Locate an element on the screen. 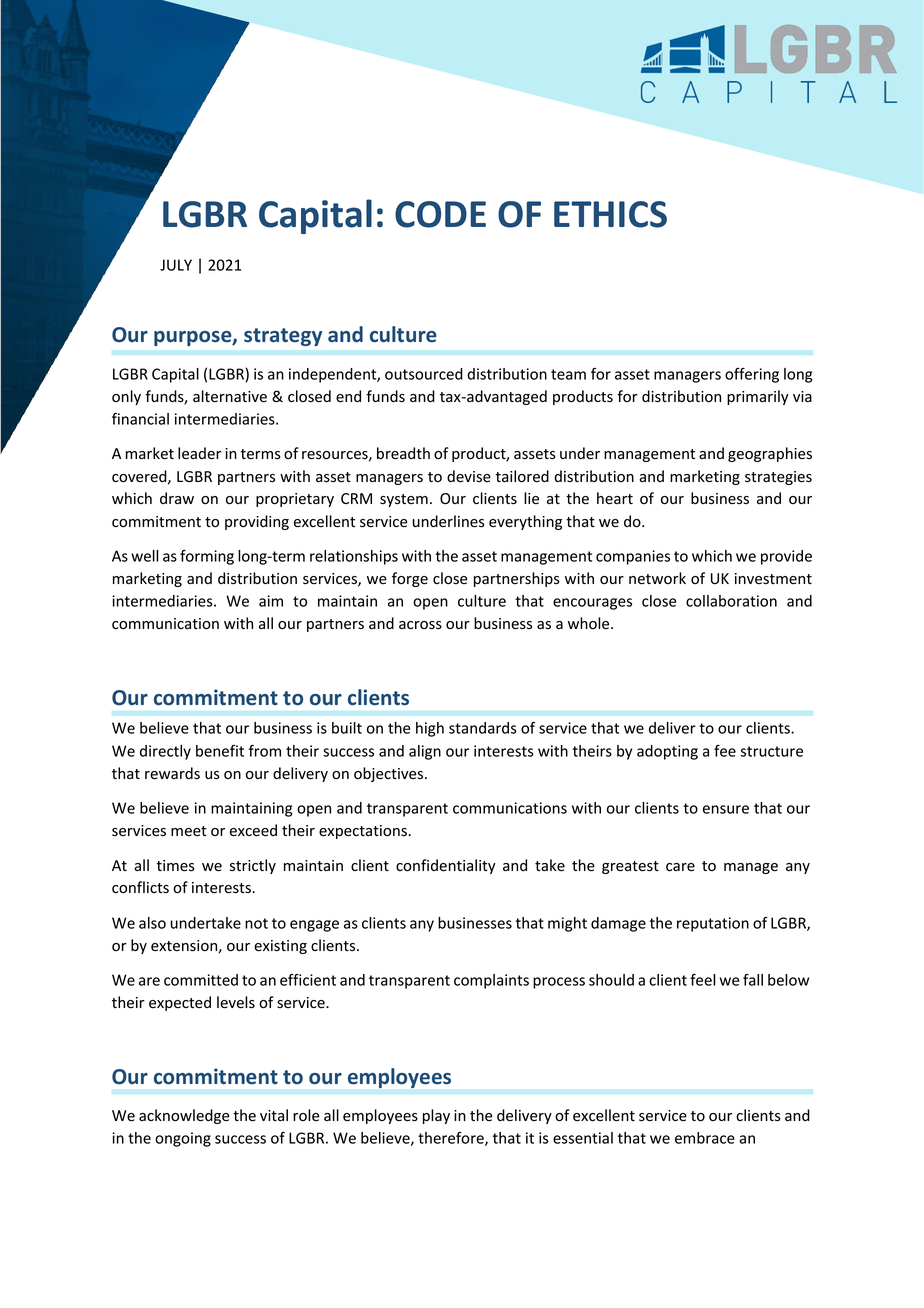  leader is located at coordinates (199, 453).
